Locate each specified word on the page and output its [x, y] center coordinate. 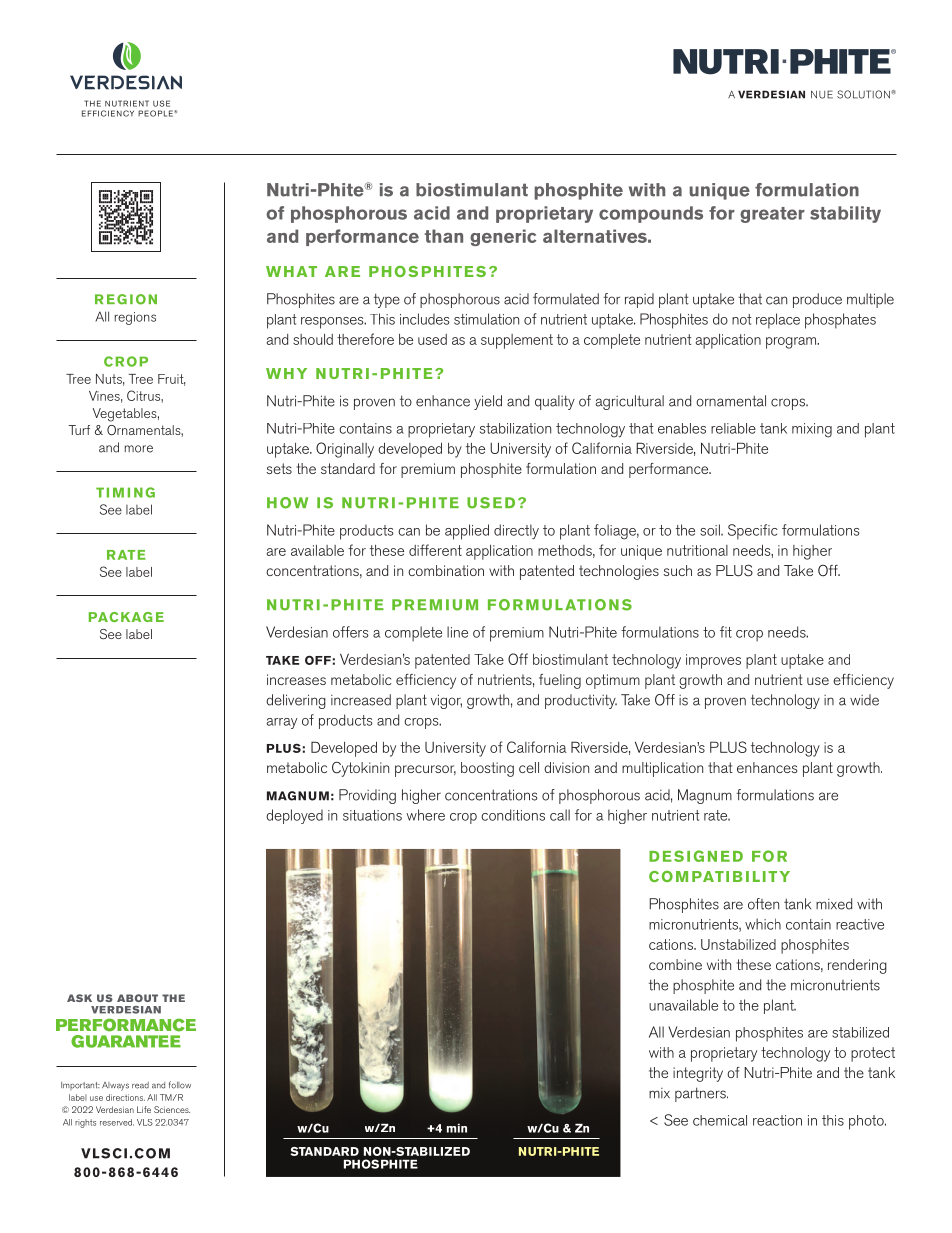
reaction [777, 1120]
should [313, 339]
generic [503, 237]
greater [772, 215]
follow [180, 1085]
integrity [698, 1074]
